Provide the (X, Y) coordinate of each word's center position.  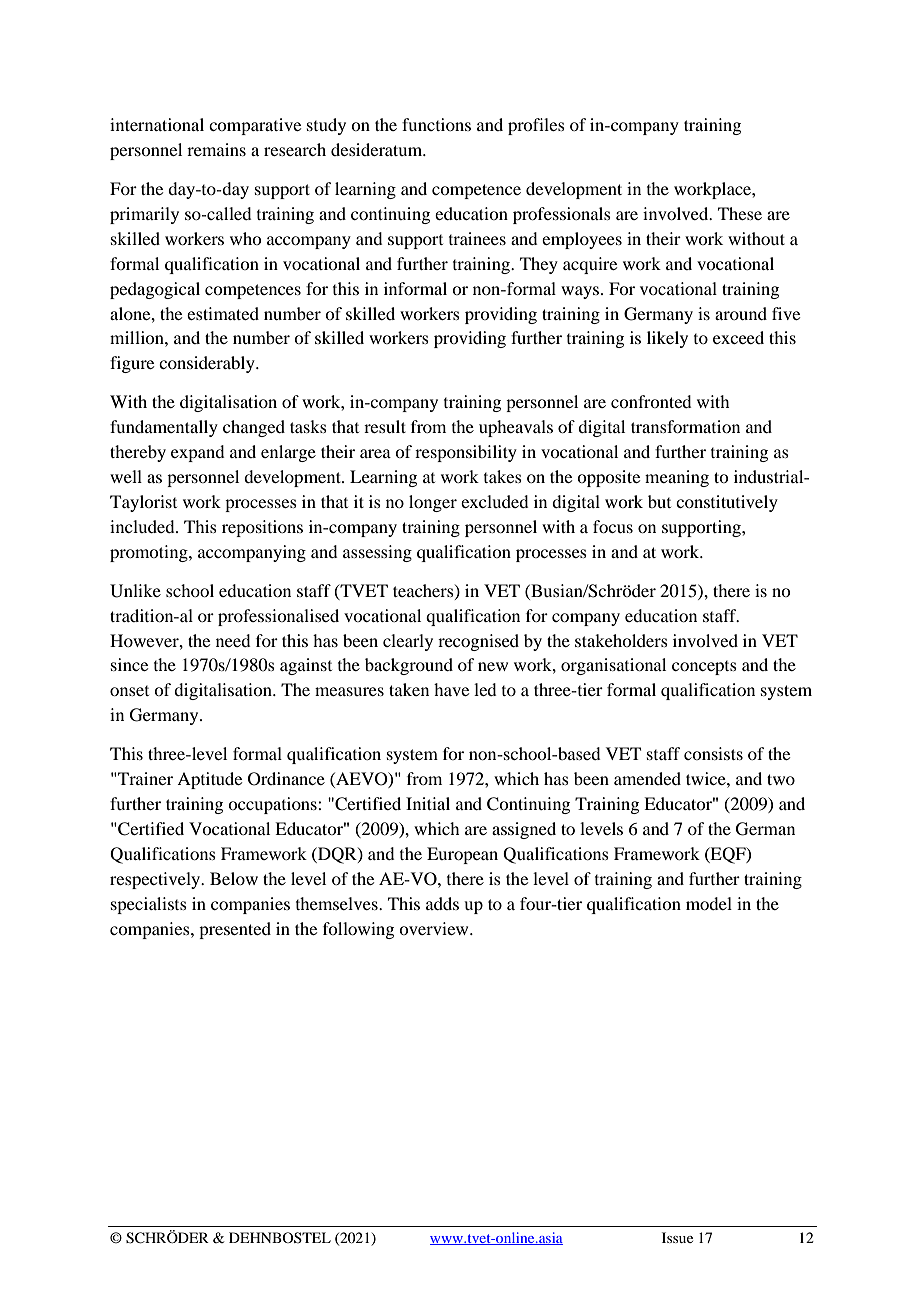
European (462, 855)
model (709, 903)
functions (436, 124)
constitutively (727, 503)
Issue (677, 1237)
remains (216, 149)
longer (433, 503)
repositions (262, 528)
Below (234, 878)
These (740, 213)
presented (235, 930)
